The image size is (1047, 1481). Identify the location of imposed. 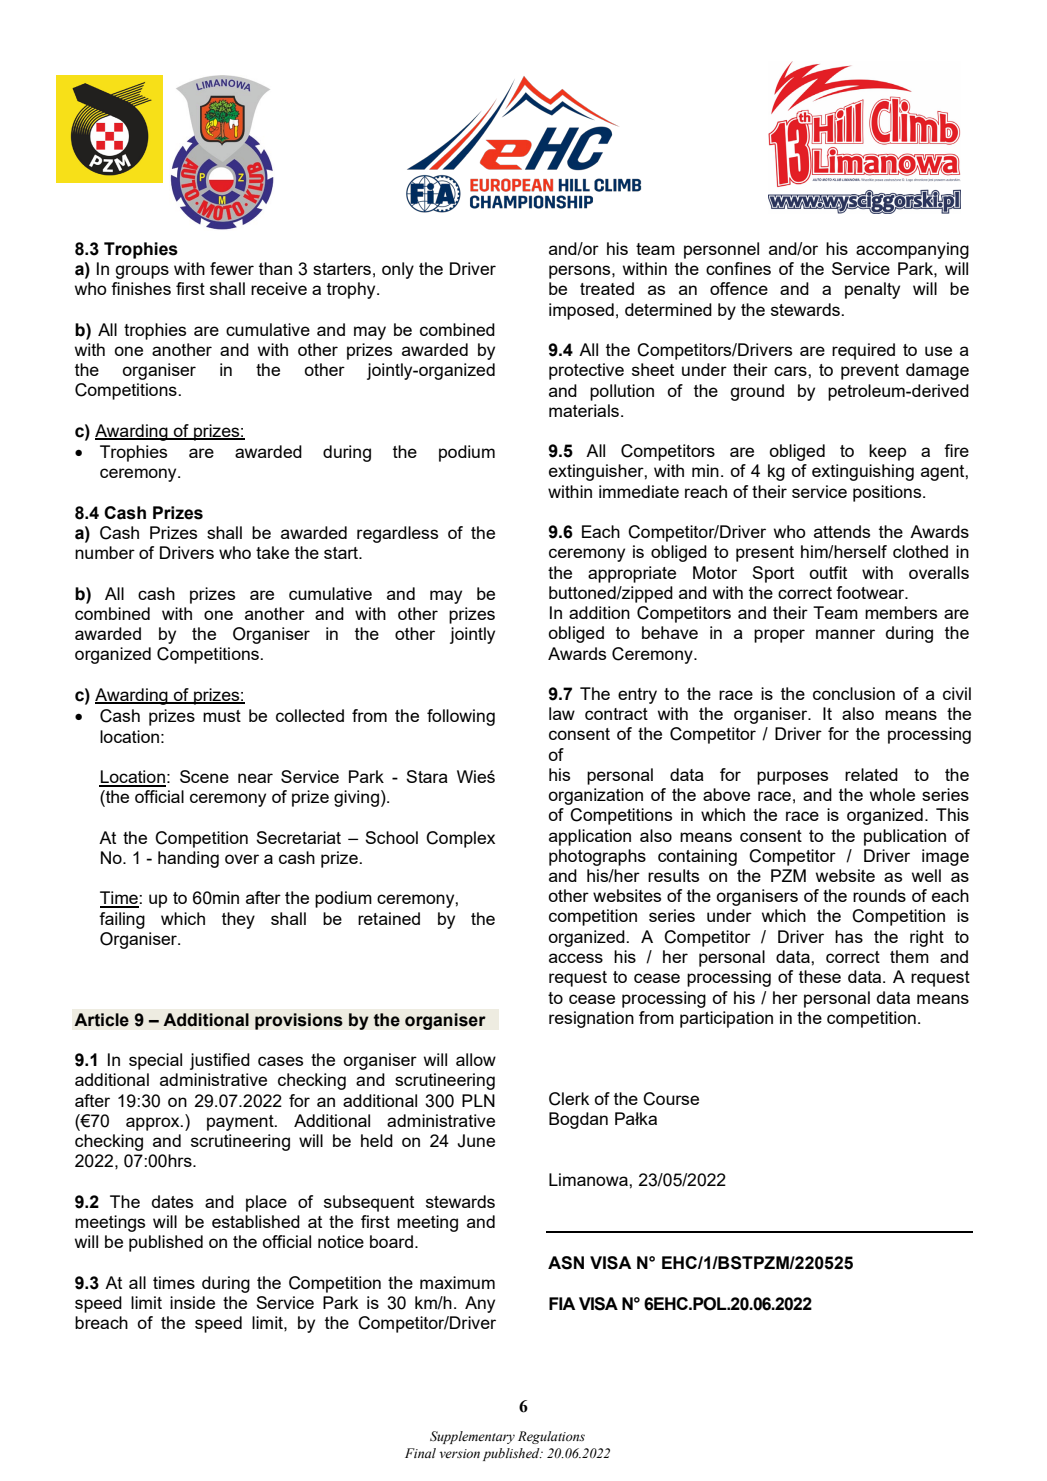
(581, 311).
